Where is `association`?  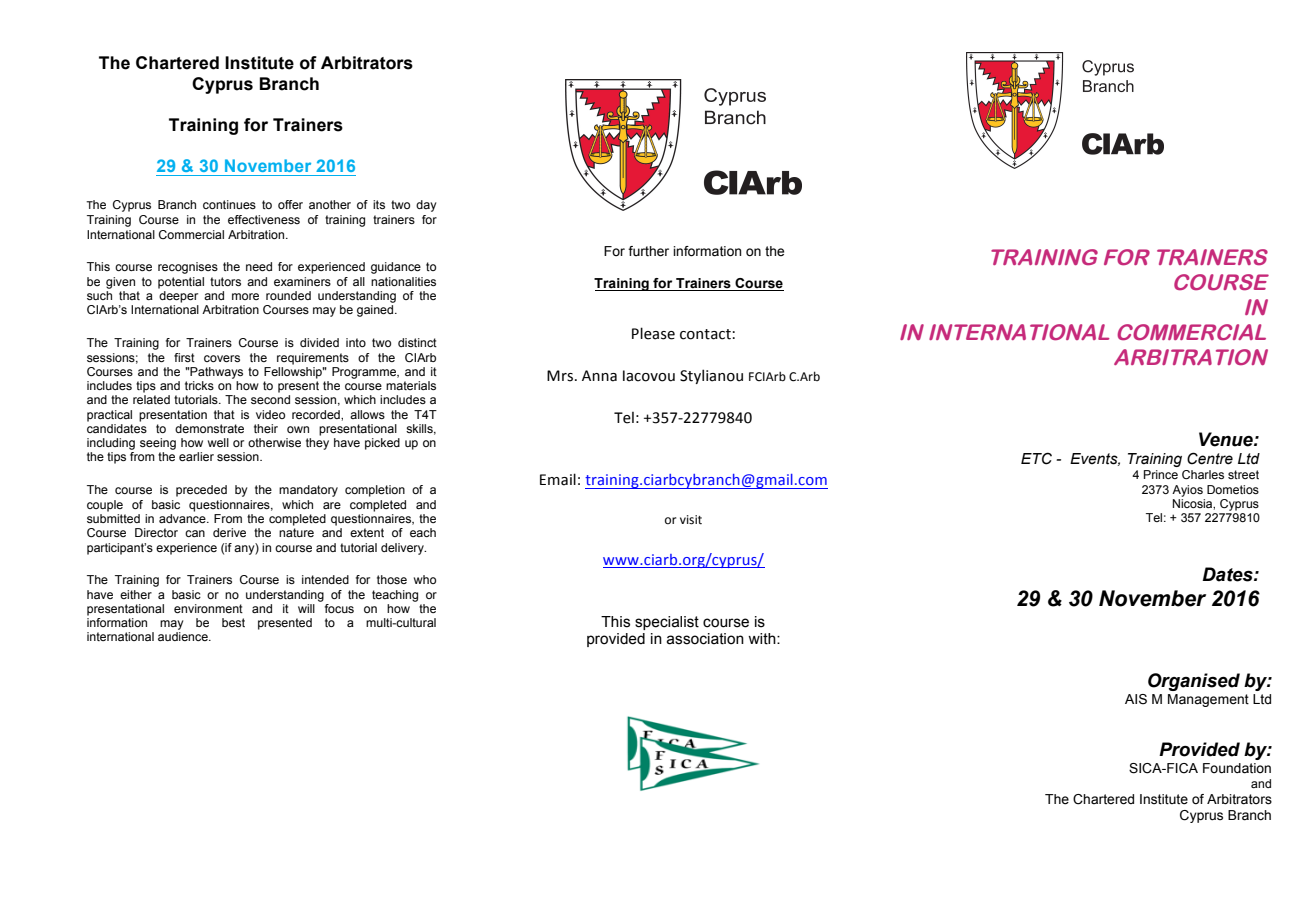
association is located at coordinates (705, 639).
